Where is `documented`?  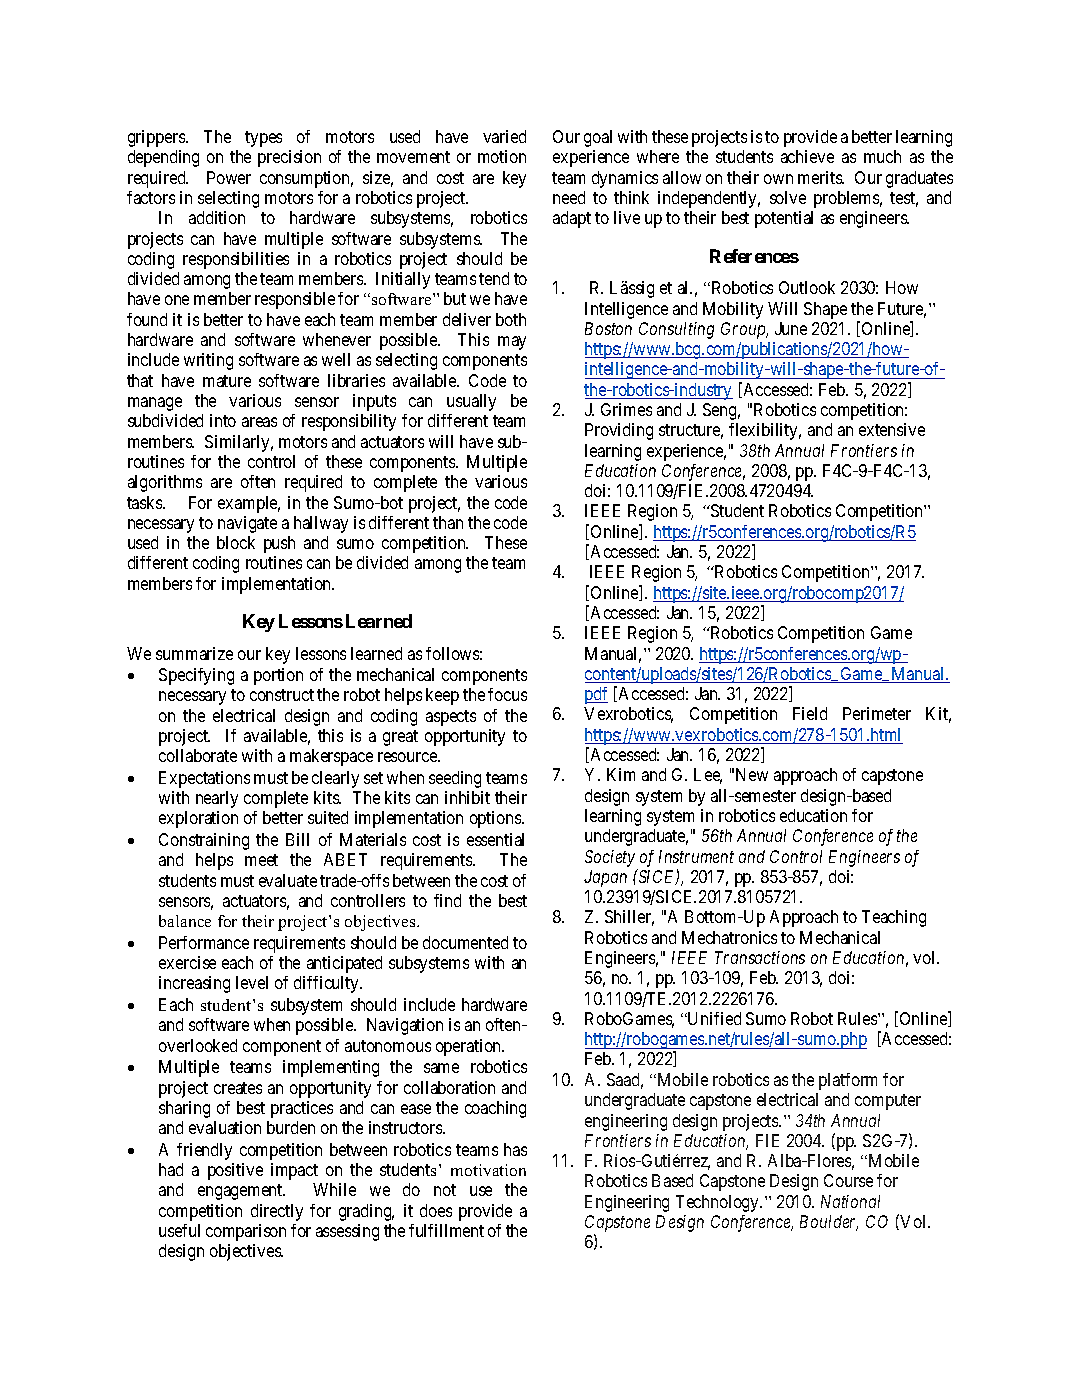
documented is located at coordinates (465, 942).
